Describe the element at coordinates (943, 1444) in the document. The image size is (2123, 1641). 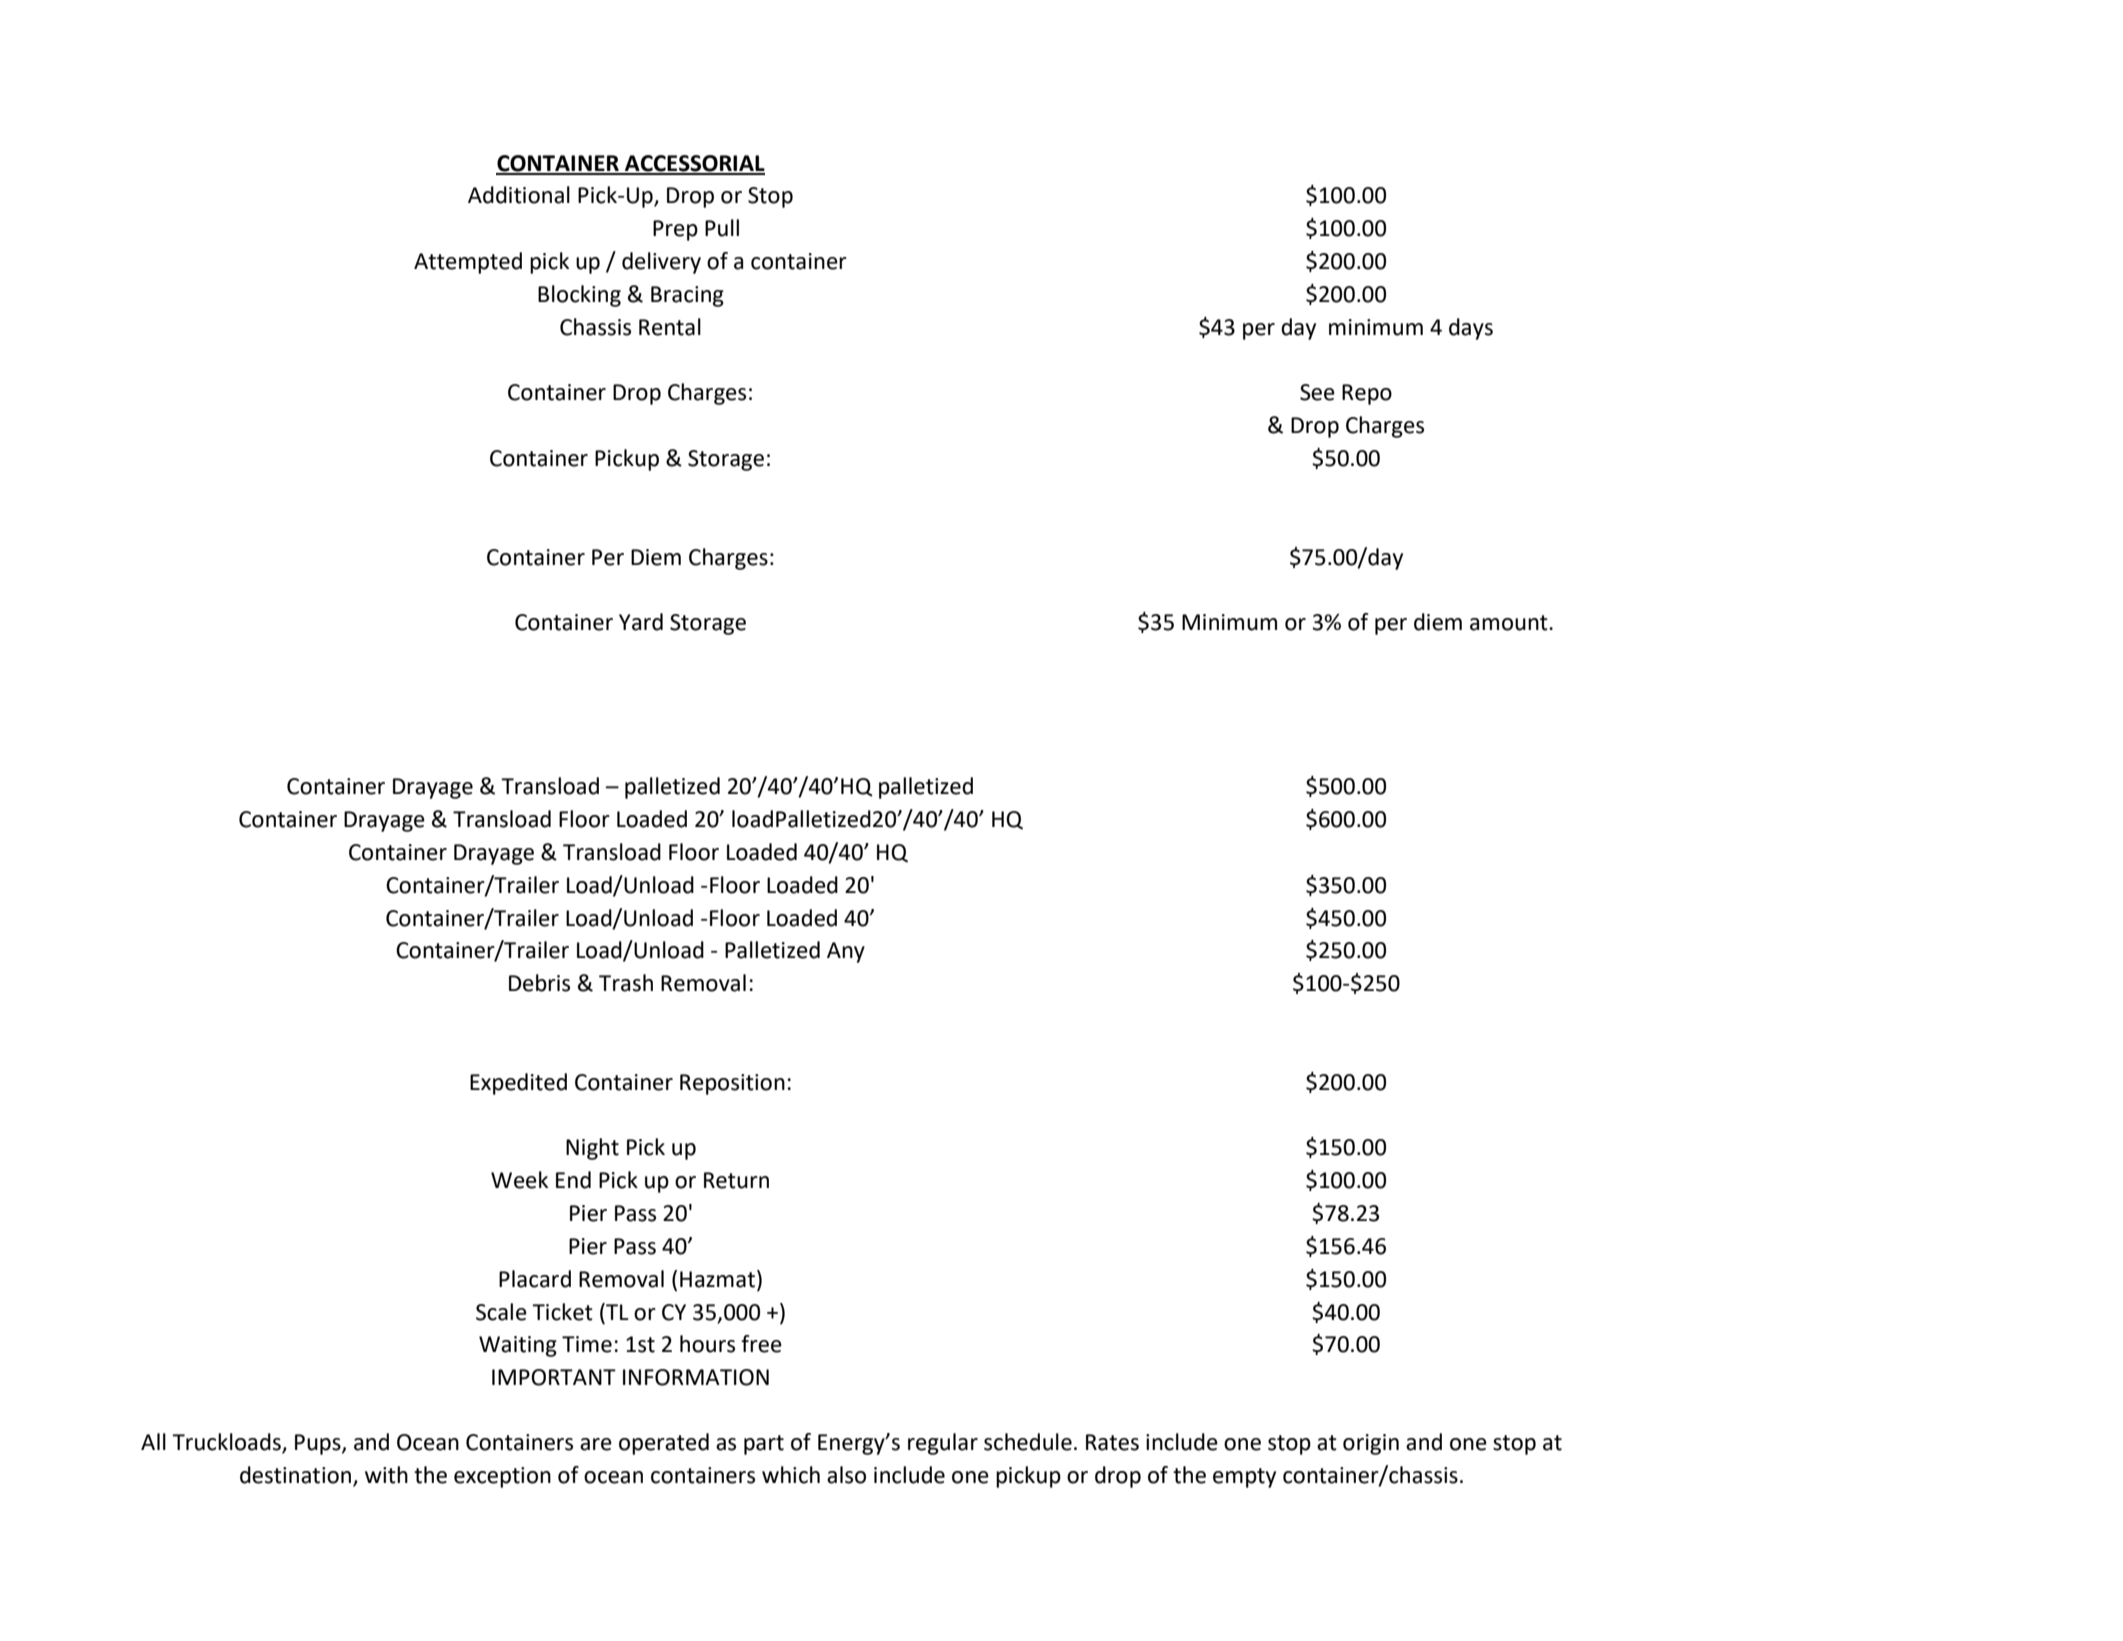
I see `regular` at that location.
